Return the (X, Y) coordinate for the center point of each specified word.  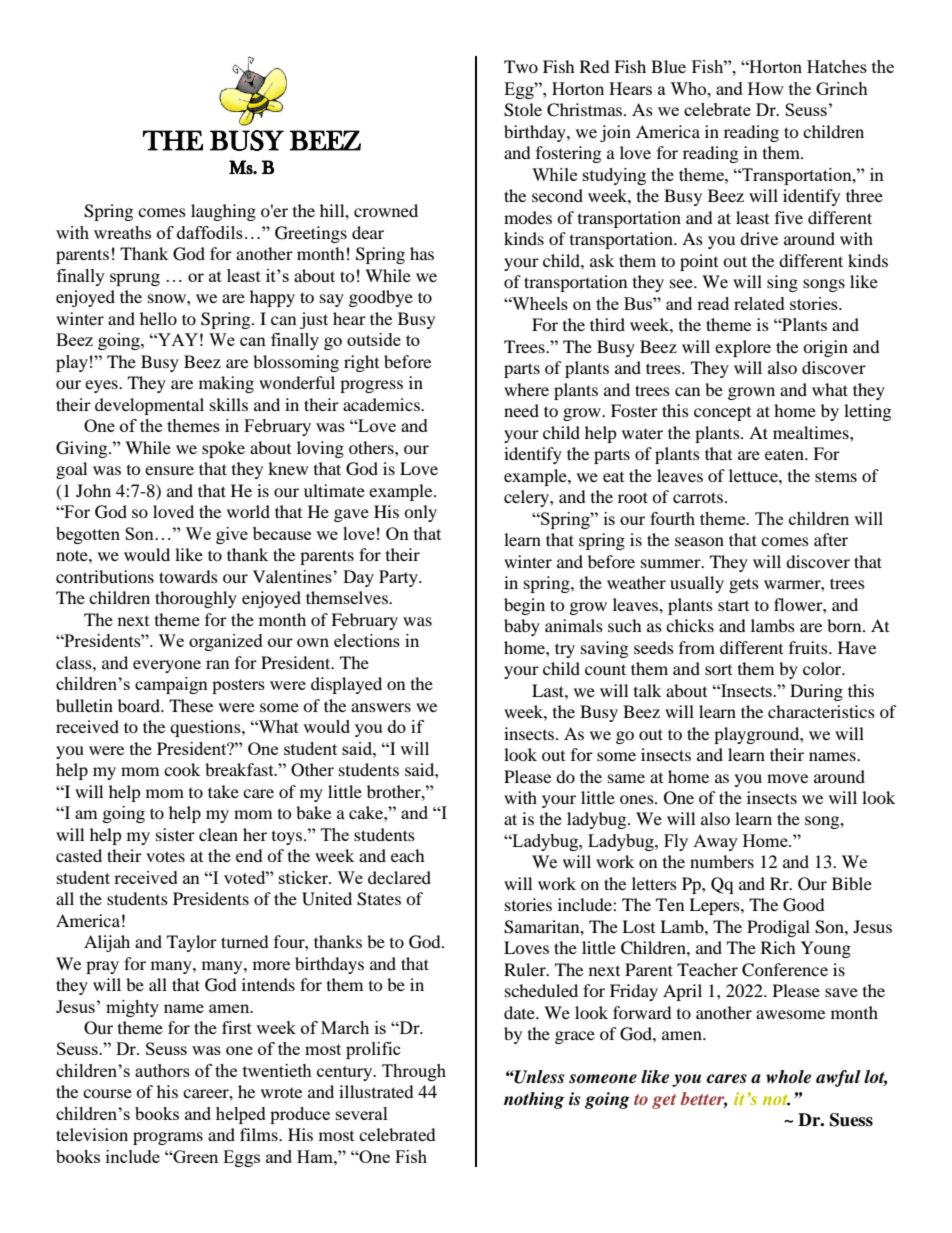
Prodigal (778, 928)
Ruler (526, 969)
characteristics (821, 711)
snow (168, 298)
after (831, 539)
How (766, 88)
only (420, 513)
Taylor (192, 943)
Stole (523, 110)
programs (168, 1138)
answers (381, 707)
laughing (223, 212)
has (422, 253)
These (191, 705)
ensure (169, 470)
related (759, 303)
